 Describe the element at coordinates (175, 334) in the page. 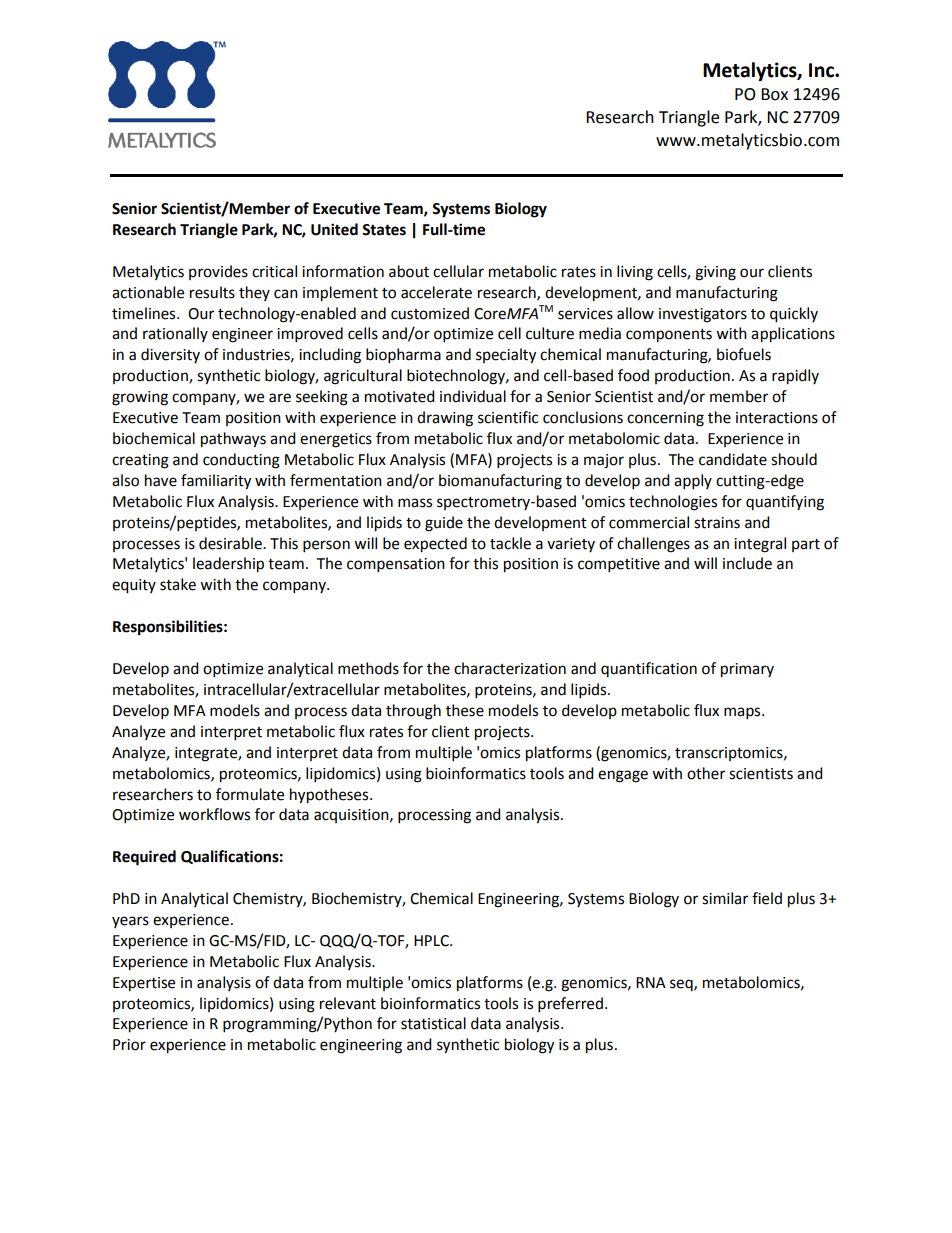

I see `rationally` at that location.
